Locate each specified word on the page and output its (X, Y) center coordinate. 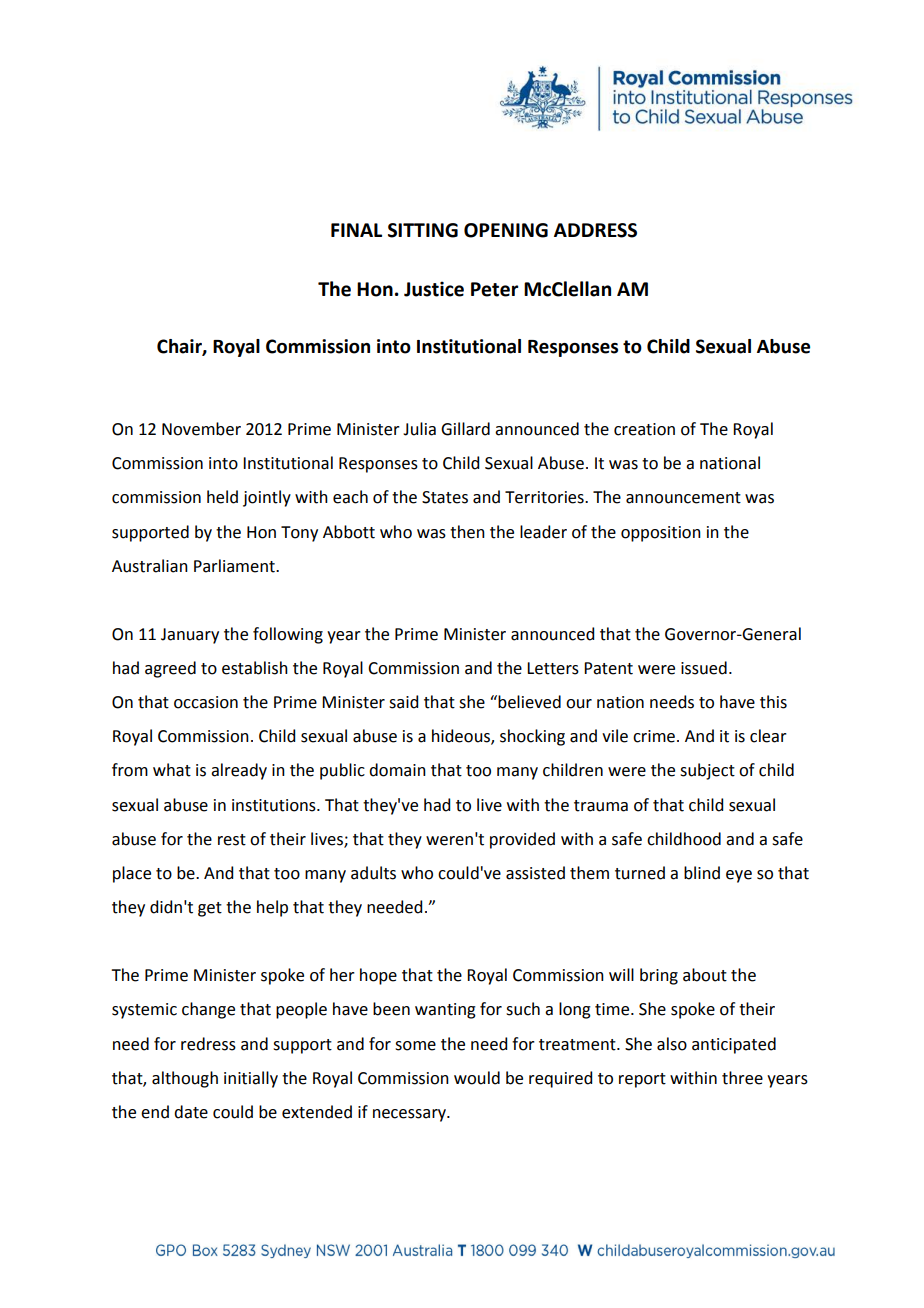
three (742, 1078)
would (477, 1078)
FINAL (356, 230)
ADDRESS (595, 230)
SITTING (423, 230)
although (185, 1079)
